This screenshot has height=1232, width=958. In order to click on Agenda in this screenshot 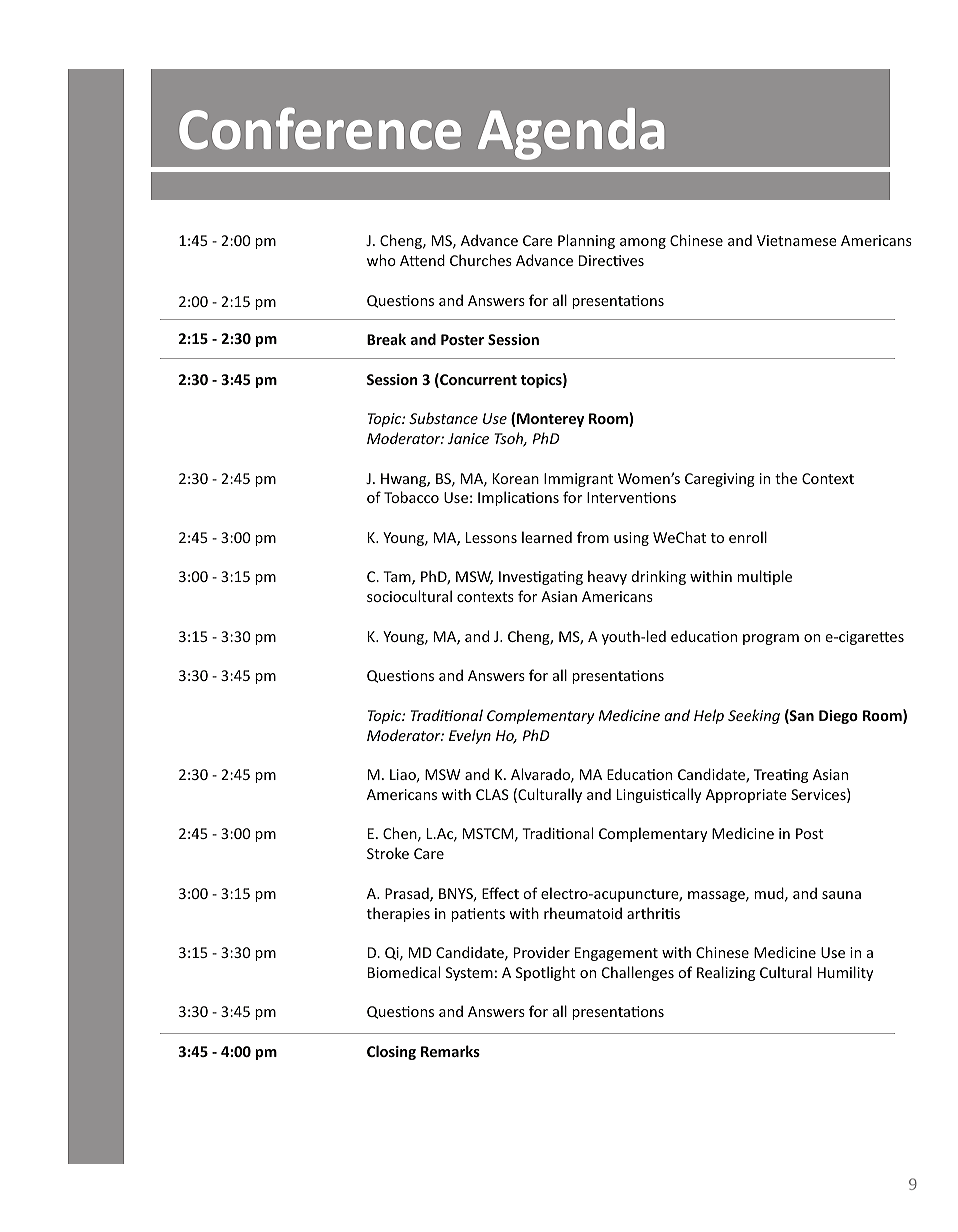, I will do `click(571, 134)`.
